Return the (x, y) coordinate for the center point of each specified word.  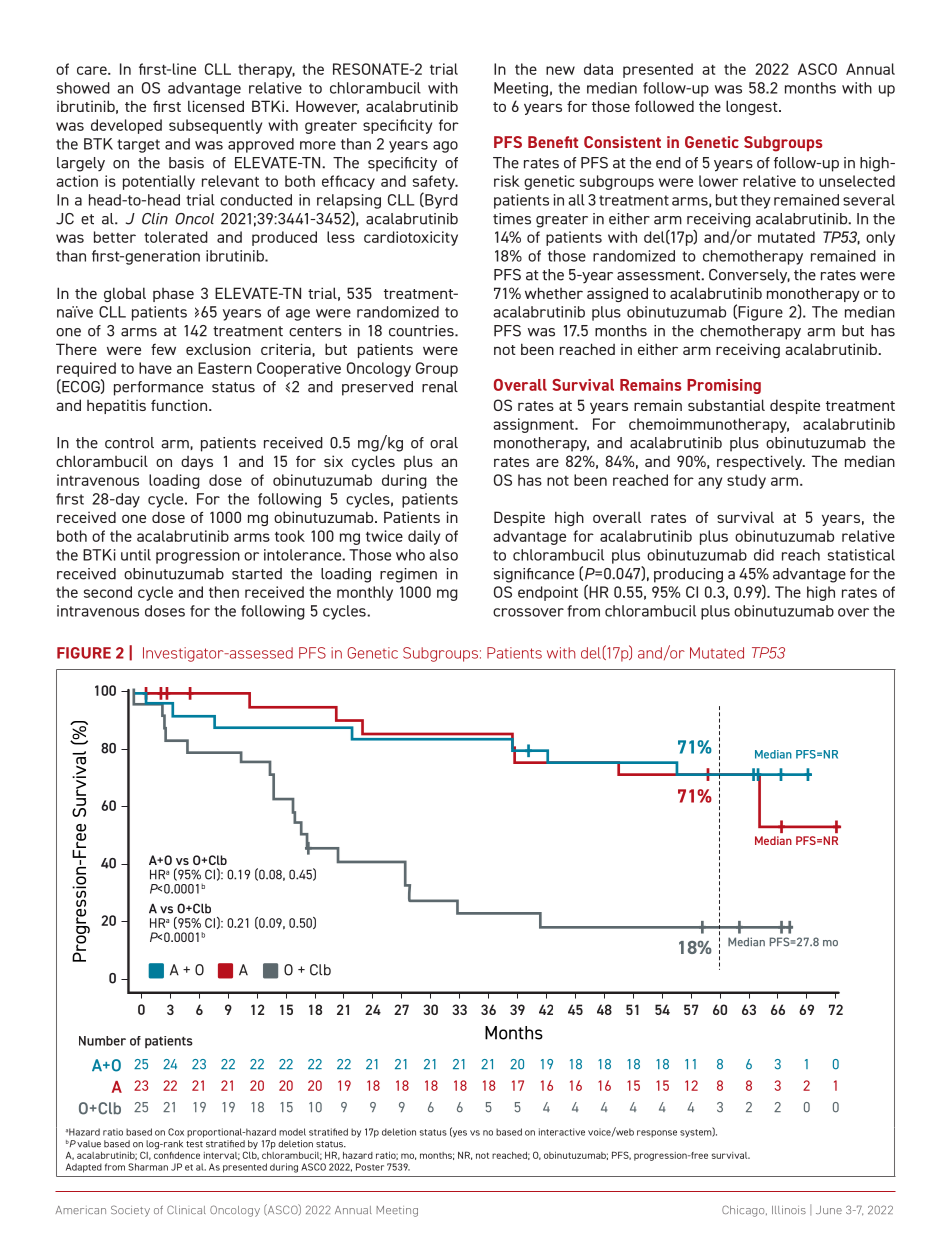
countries (422, 331)
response (657, 1134)
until (136, 555)
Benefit (553, 142)
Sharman (148, 1167)
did (764, 555)
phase (173, 295)
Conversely (749, 276)
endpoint (548, 593)
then (224, 592)
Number (102, 1041)
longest (753, 107)
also (443, 555)
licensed (216, 106)
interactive (562, 1132)
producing (688, 575)
